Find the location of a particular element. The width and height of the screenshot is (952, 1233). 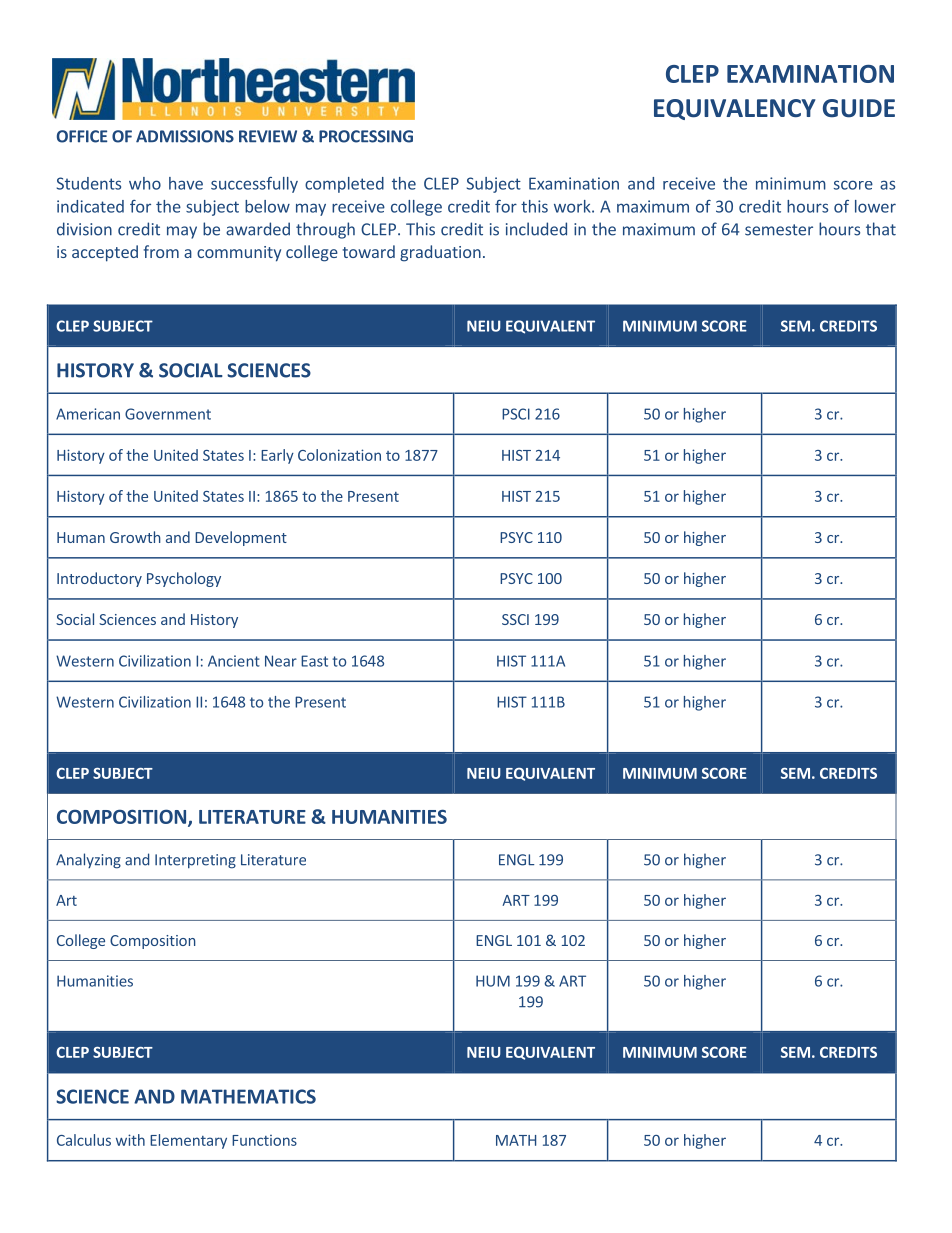

semester is located at coordinates (779, 230).
